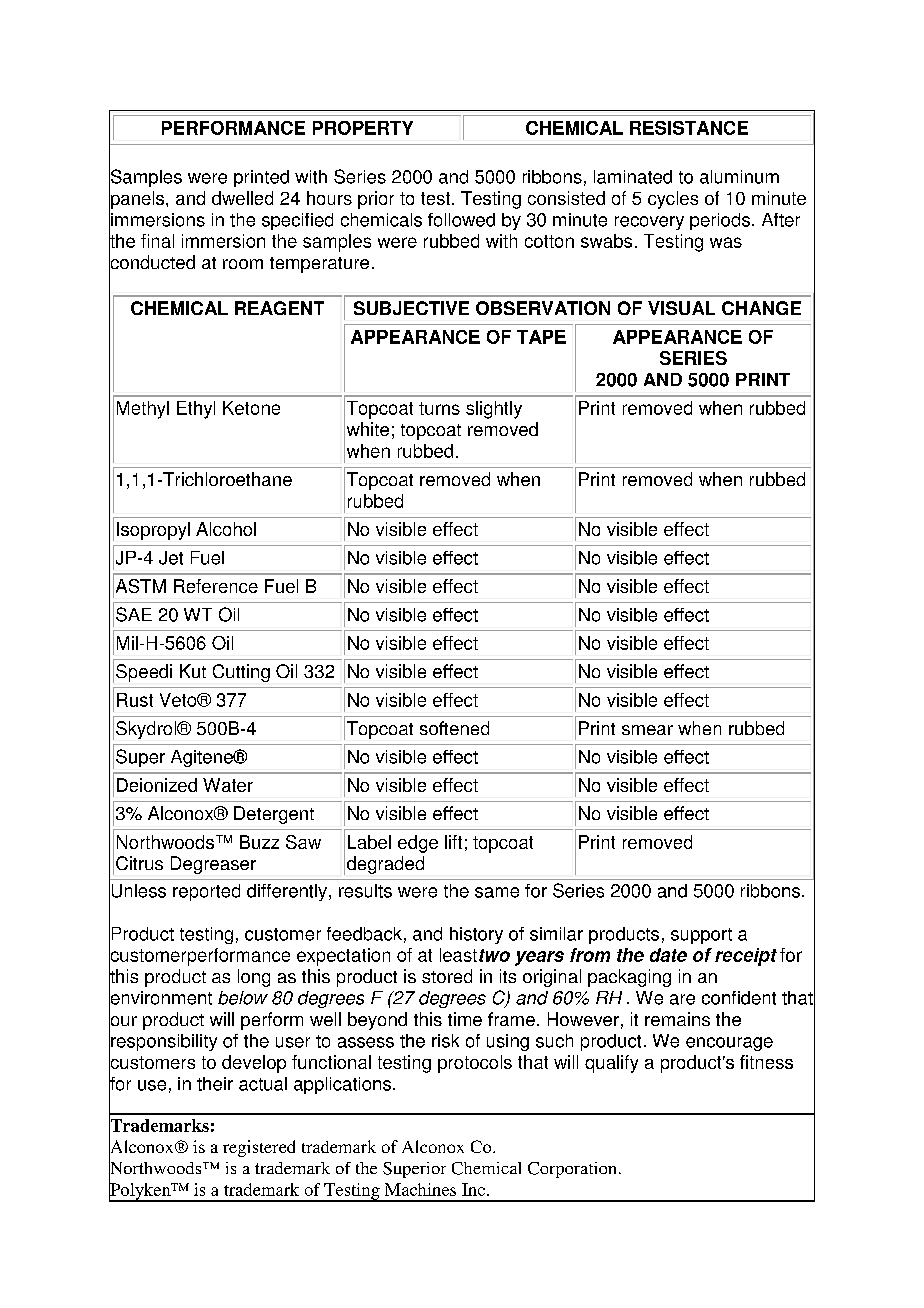 This document has width=924, height=1308. What do you see at coordinates (453, 842) in the document?
I see `lift` at bounding box center [453, 842].
